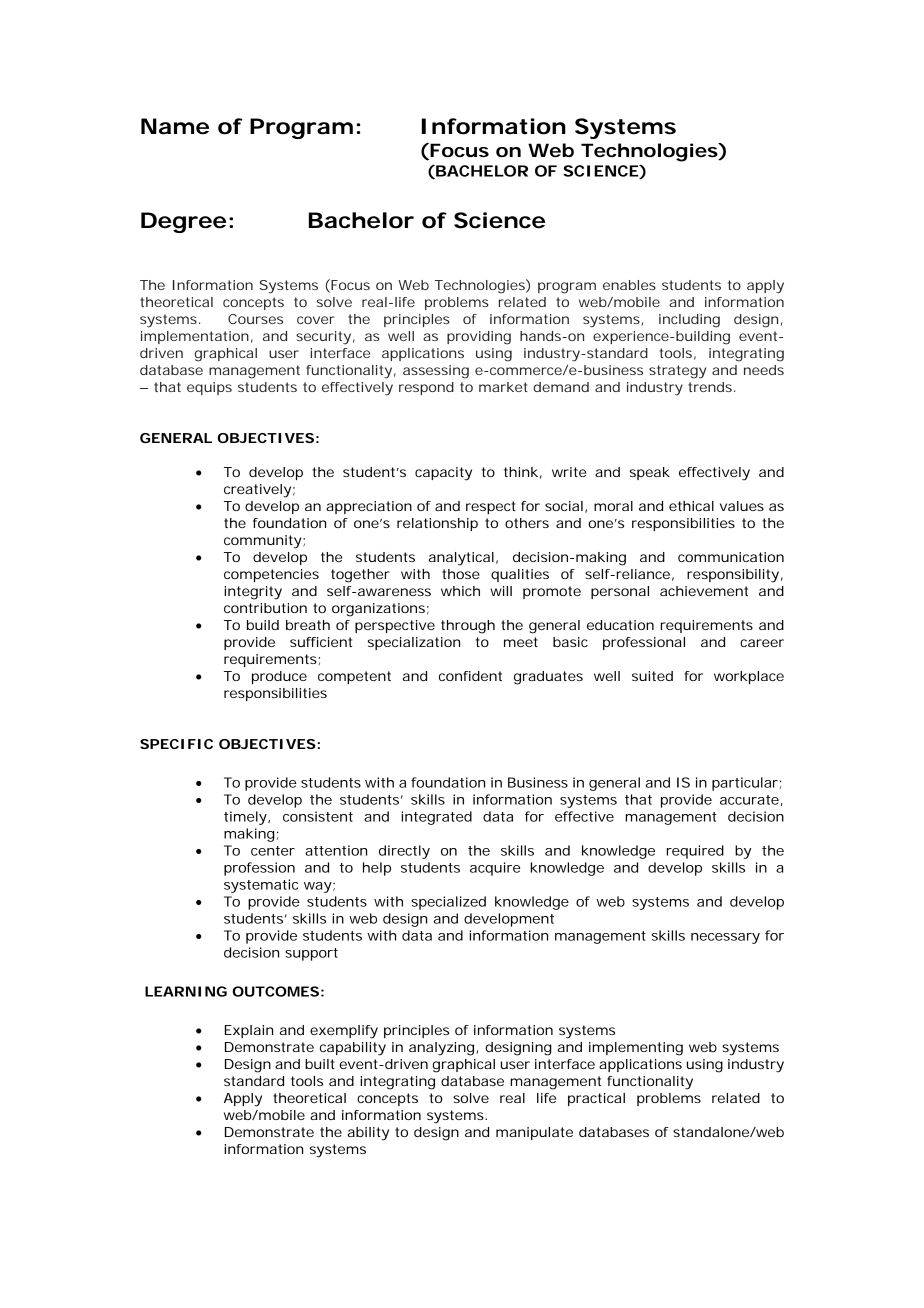  What do you see at coordinates (629, 285) in the screenshot?
I see `enables` at bounding box center [629, 285].
